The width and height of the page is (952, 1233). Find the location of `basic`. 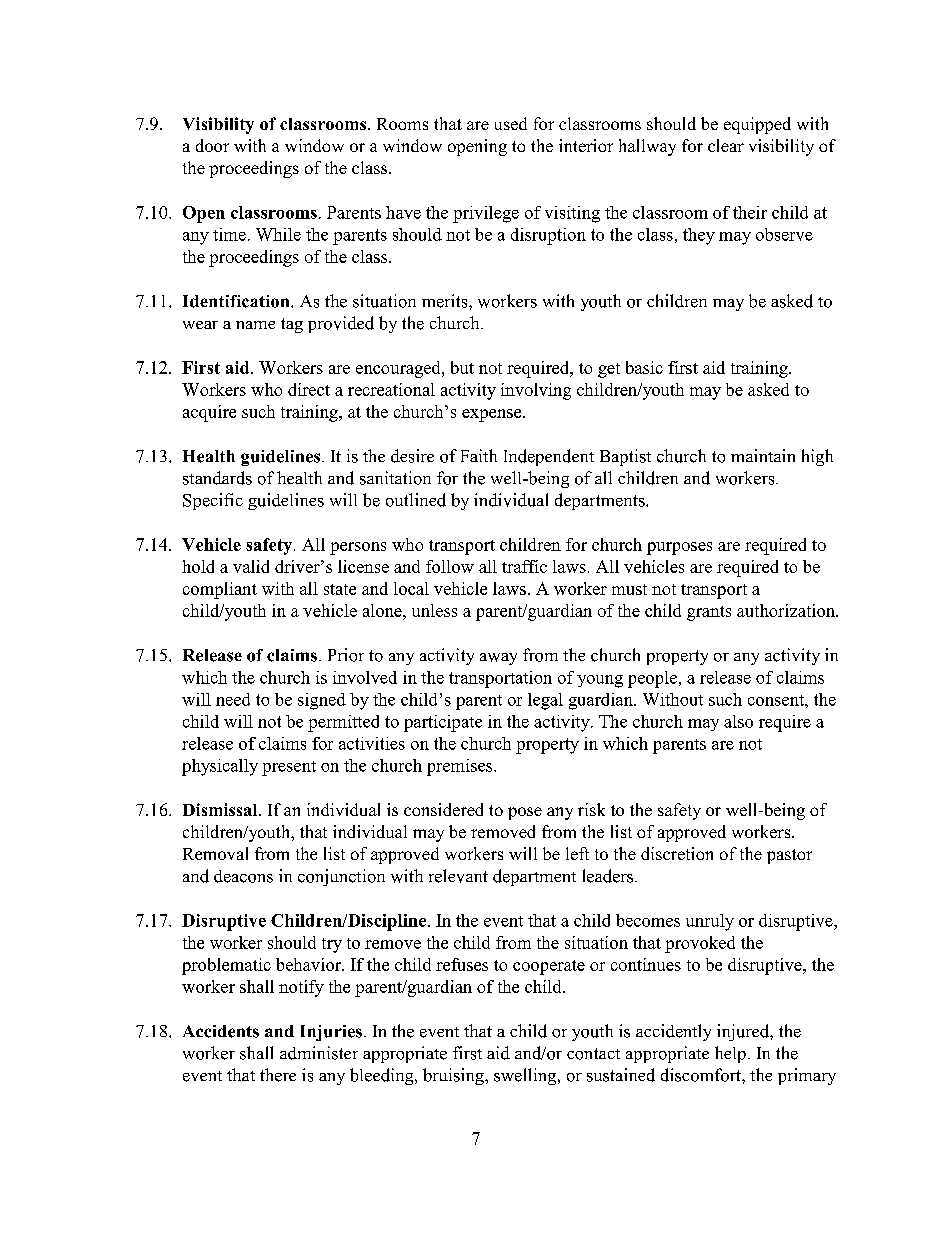

basic is located at coordinates (644, 367).
